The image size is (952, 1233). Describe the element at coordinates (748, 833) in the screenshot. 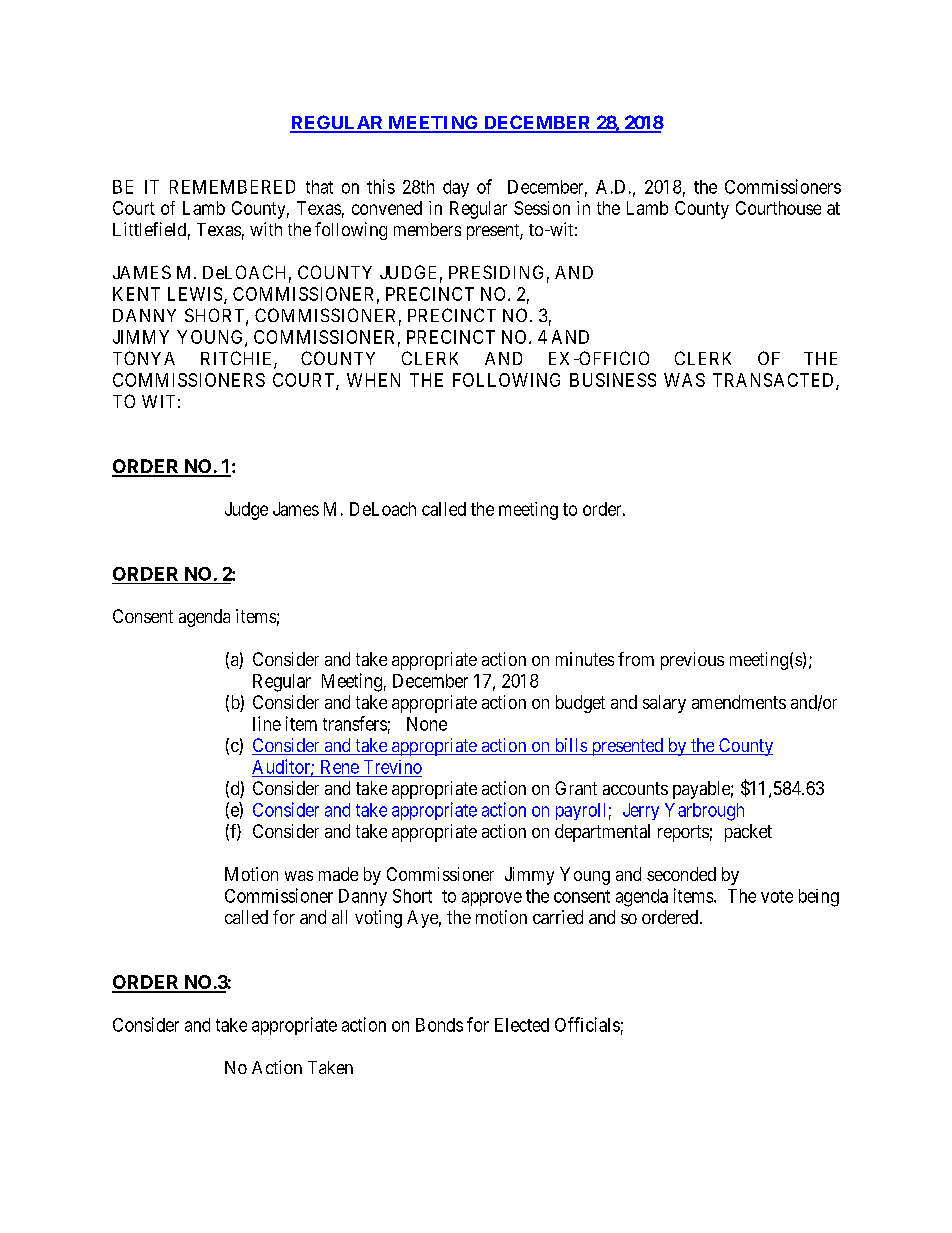

I see `packet` at that location.
